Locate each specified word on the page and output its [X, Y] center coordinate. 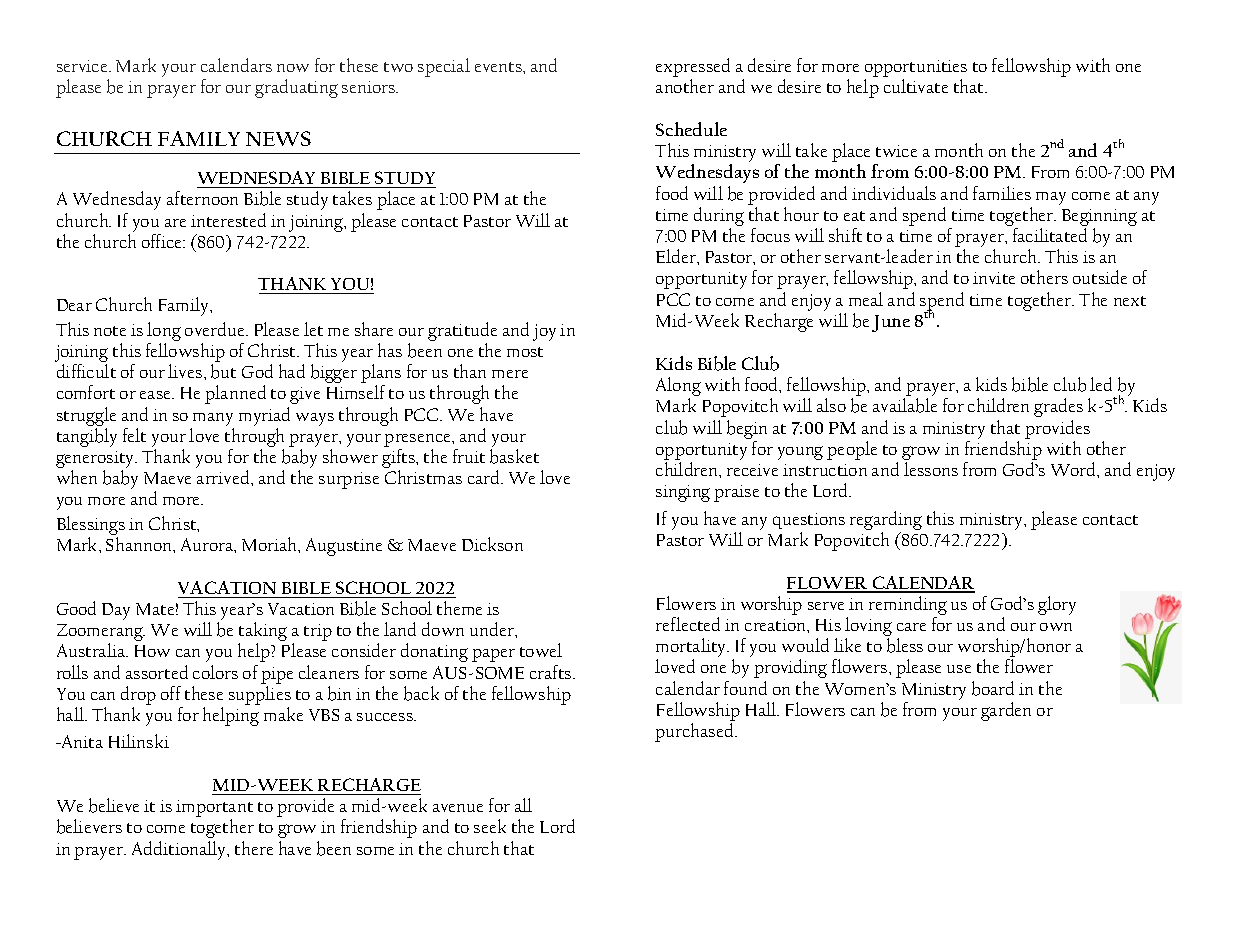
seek [490, 826]
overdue [216, 329]
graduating [296, 88]
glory [1057, 605]
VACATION [227, 587]
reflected [688, 624]
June [891, 323]
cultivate [916, 86]
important [214, 810]
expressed [693, 67]
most [525, 352]
